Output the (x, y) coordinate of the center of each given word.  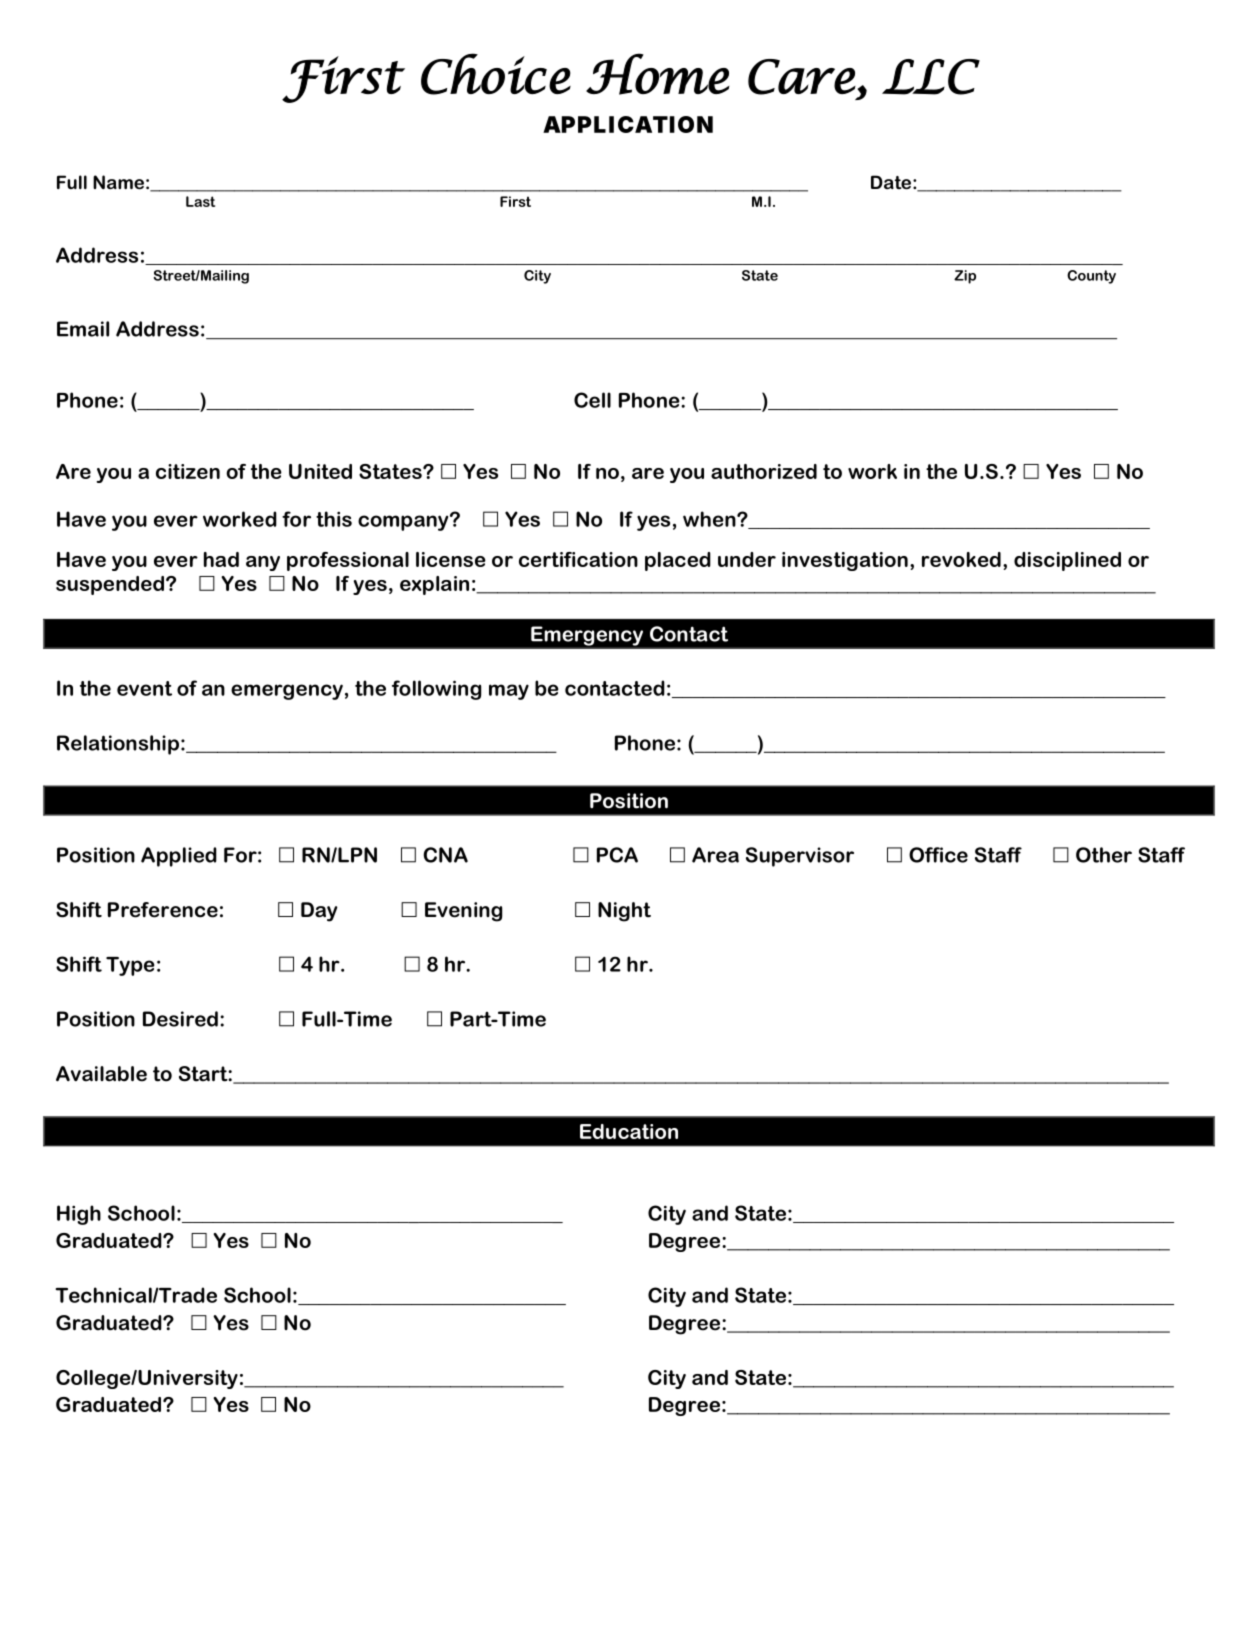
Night (624, 912)
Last (200, 201)
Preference (163, 910)
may (509, 692)
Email (83, 329)
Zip (965, 277)
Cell (592, 400)
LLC (931, 77)
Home (658, 74)
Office (938, 855)
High (79, 1215)
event (144, 688)
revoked (961, 559)
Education (629, 1131)
